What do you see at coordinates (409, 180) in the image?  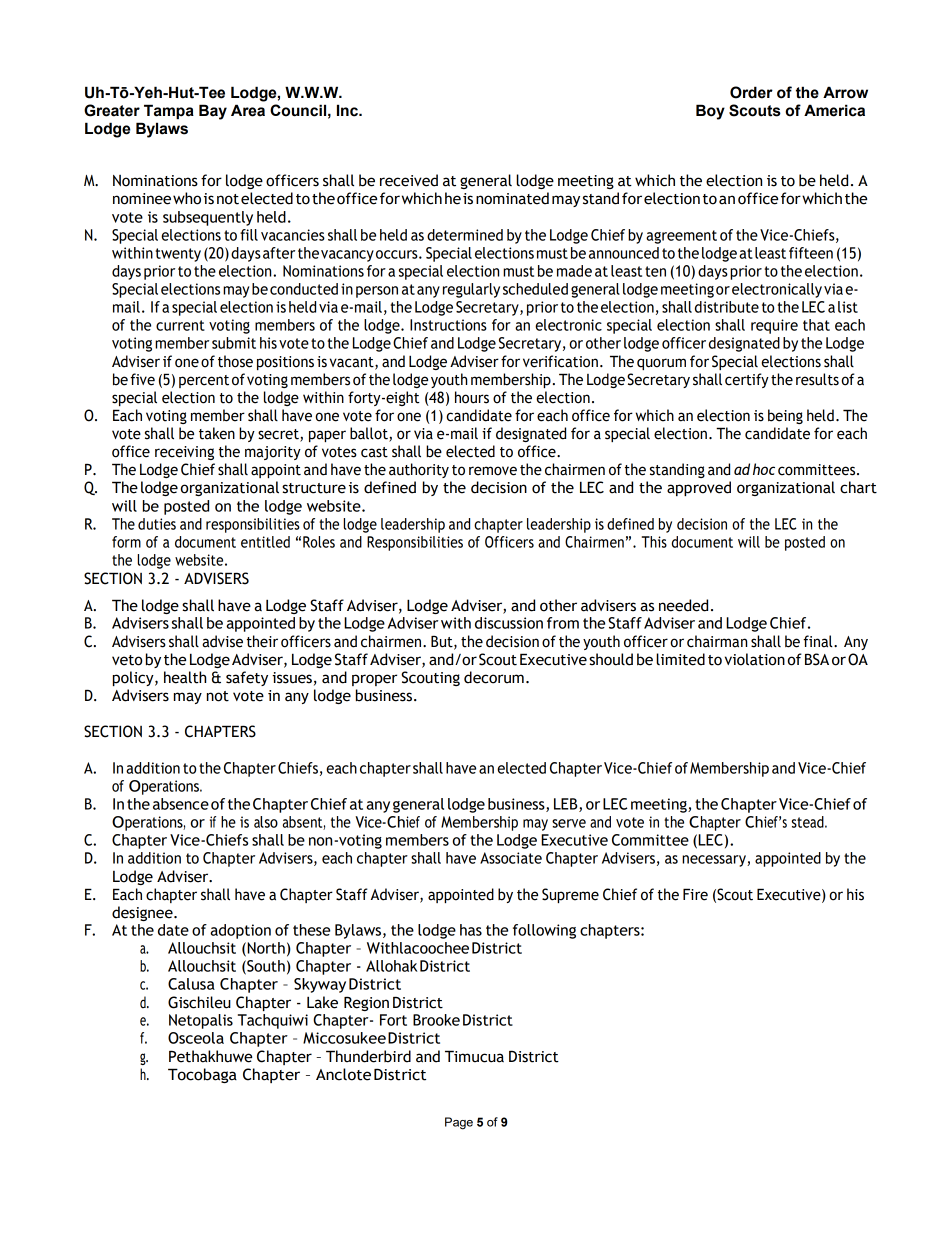 I see `received` at bounding box center [409, 180].
